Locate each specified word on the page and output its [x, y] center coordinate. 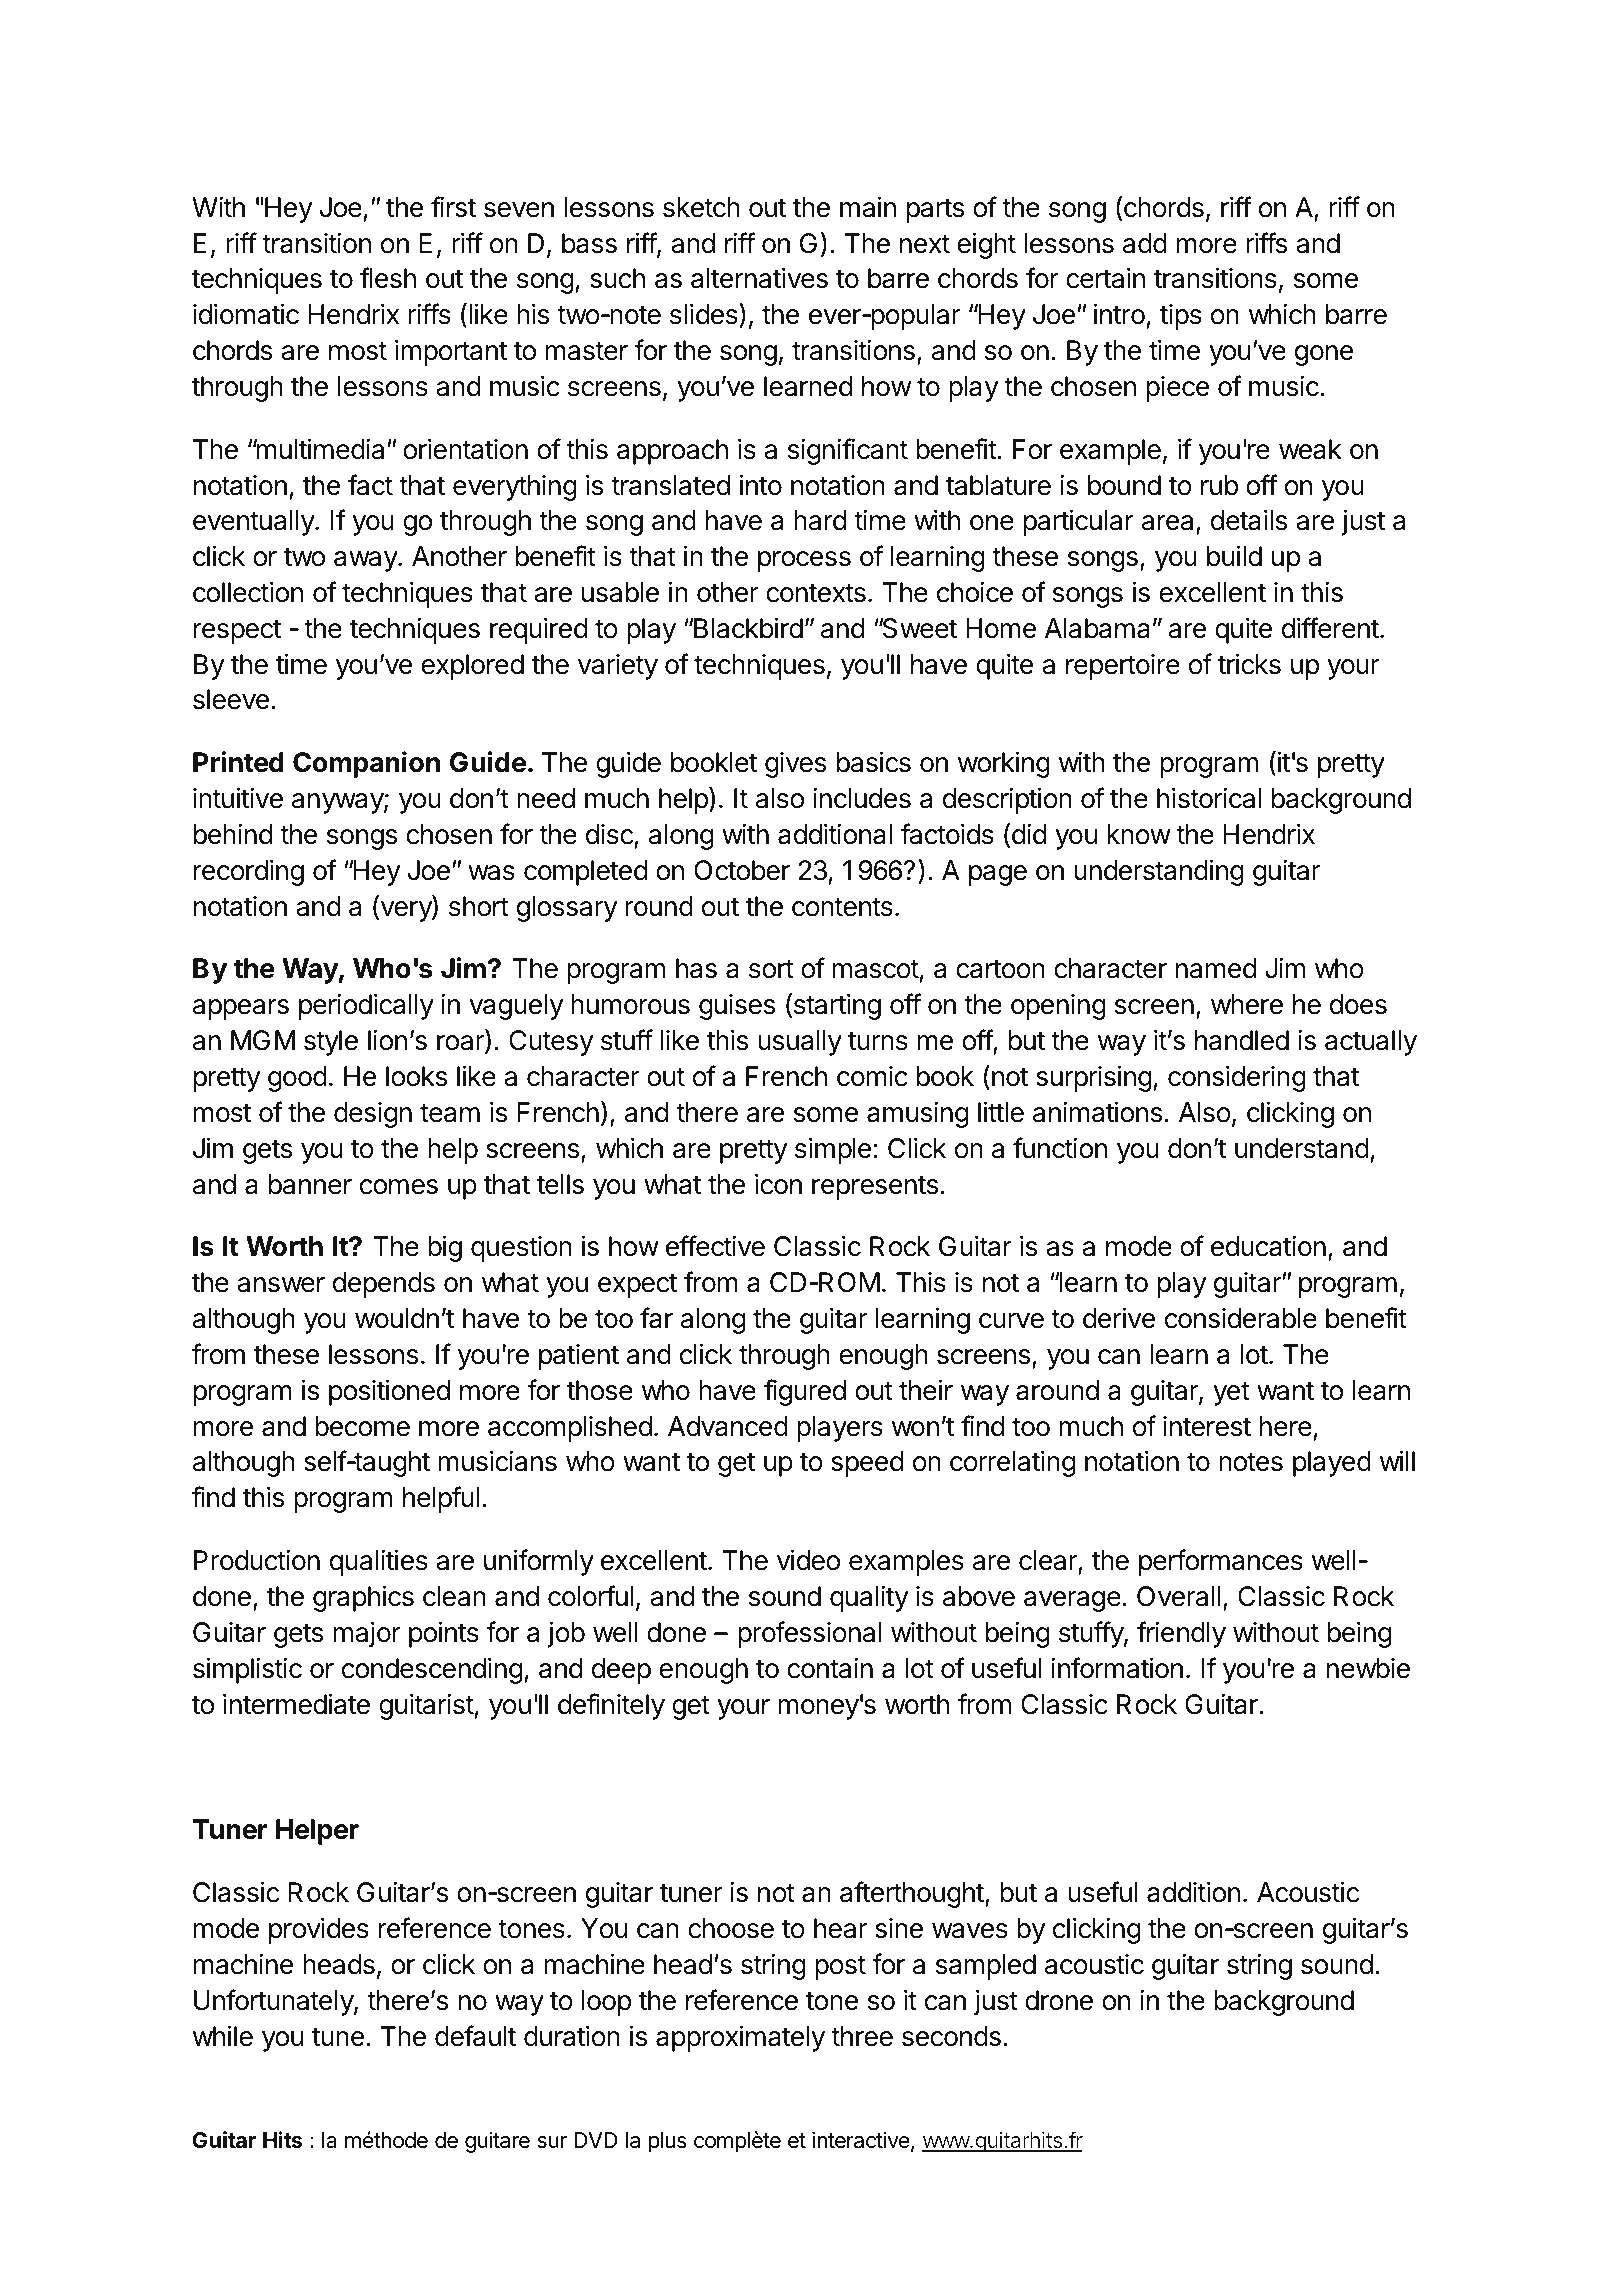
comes [399, 1187]
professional [810, 1634]
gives [795, 765]
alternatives [759, 278]
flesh [388, 278]
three [862, 2036]
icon [778, 1184]
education [1268, 1246]
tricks [1249, 664]
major [367, 1635]
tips [1181, 317]
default [475, 2036]
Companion [366, 764]
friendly [1181, 1634]
